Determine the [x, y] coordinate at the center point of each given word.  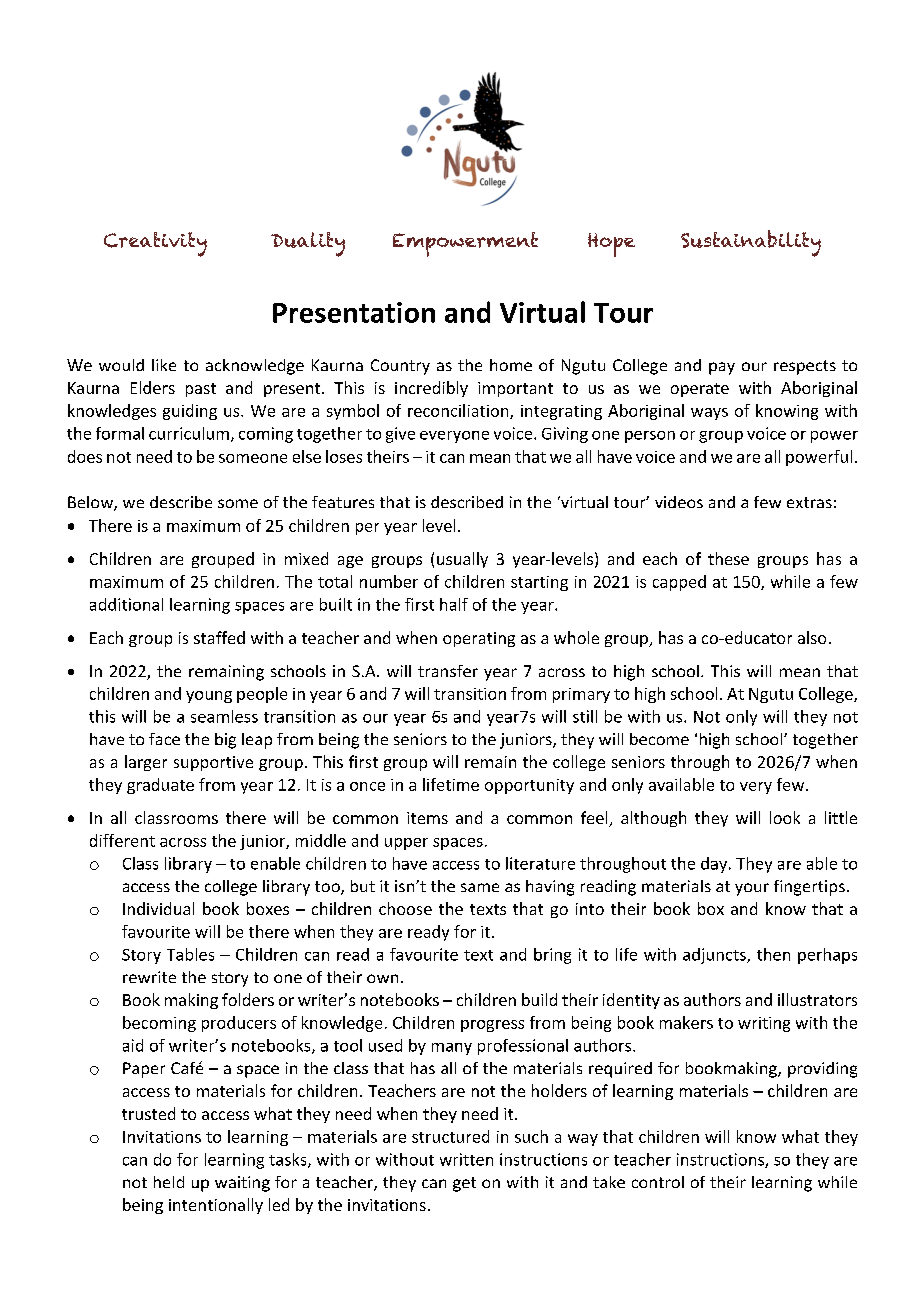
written [466, 1159]
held [169, 1182]
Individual [158, 908]
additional [126, 604]
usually [462, 560]
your [752, 889]
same [480, 887]
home [511, 365]
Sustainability [751, 243]
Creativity [155, 244]
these [728, 558]
